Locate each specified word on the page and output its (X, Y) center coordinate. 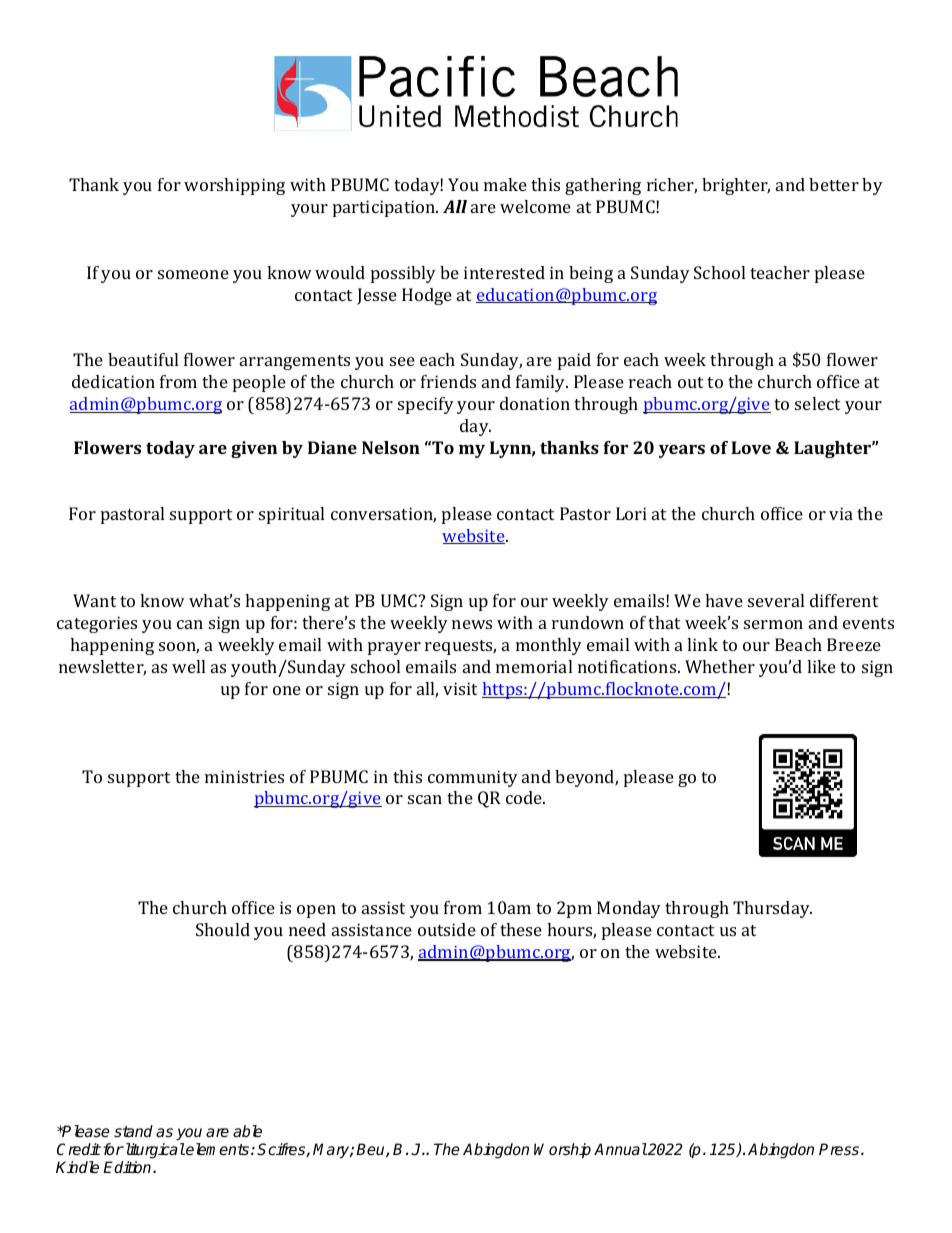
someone (193, 274)
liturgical (154, 1151)
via (841, 513)
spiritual (291, 515)
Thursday (772, 909)
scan (425, 799)
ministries (244, 776)
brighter (736, 186)
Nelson (391, 447)
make (505, 184)
